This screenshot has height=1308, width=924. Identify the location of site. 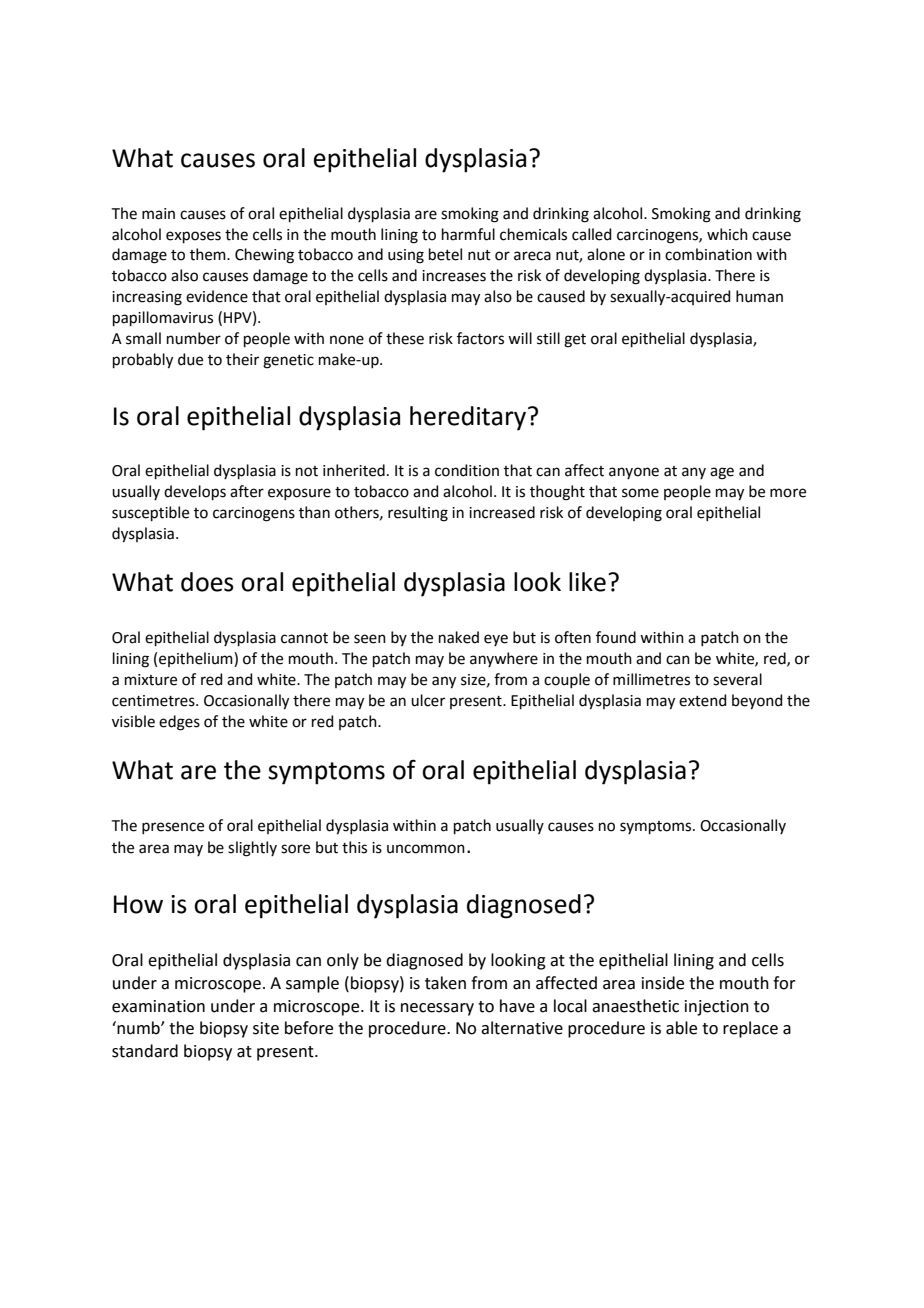
(266, 1028).
